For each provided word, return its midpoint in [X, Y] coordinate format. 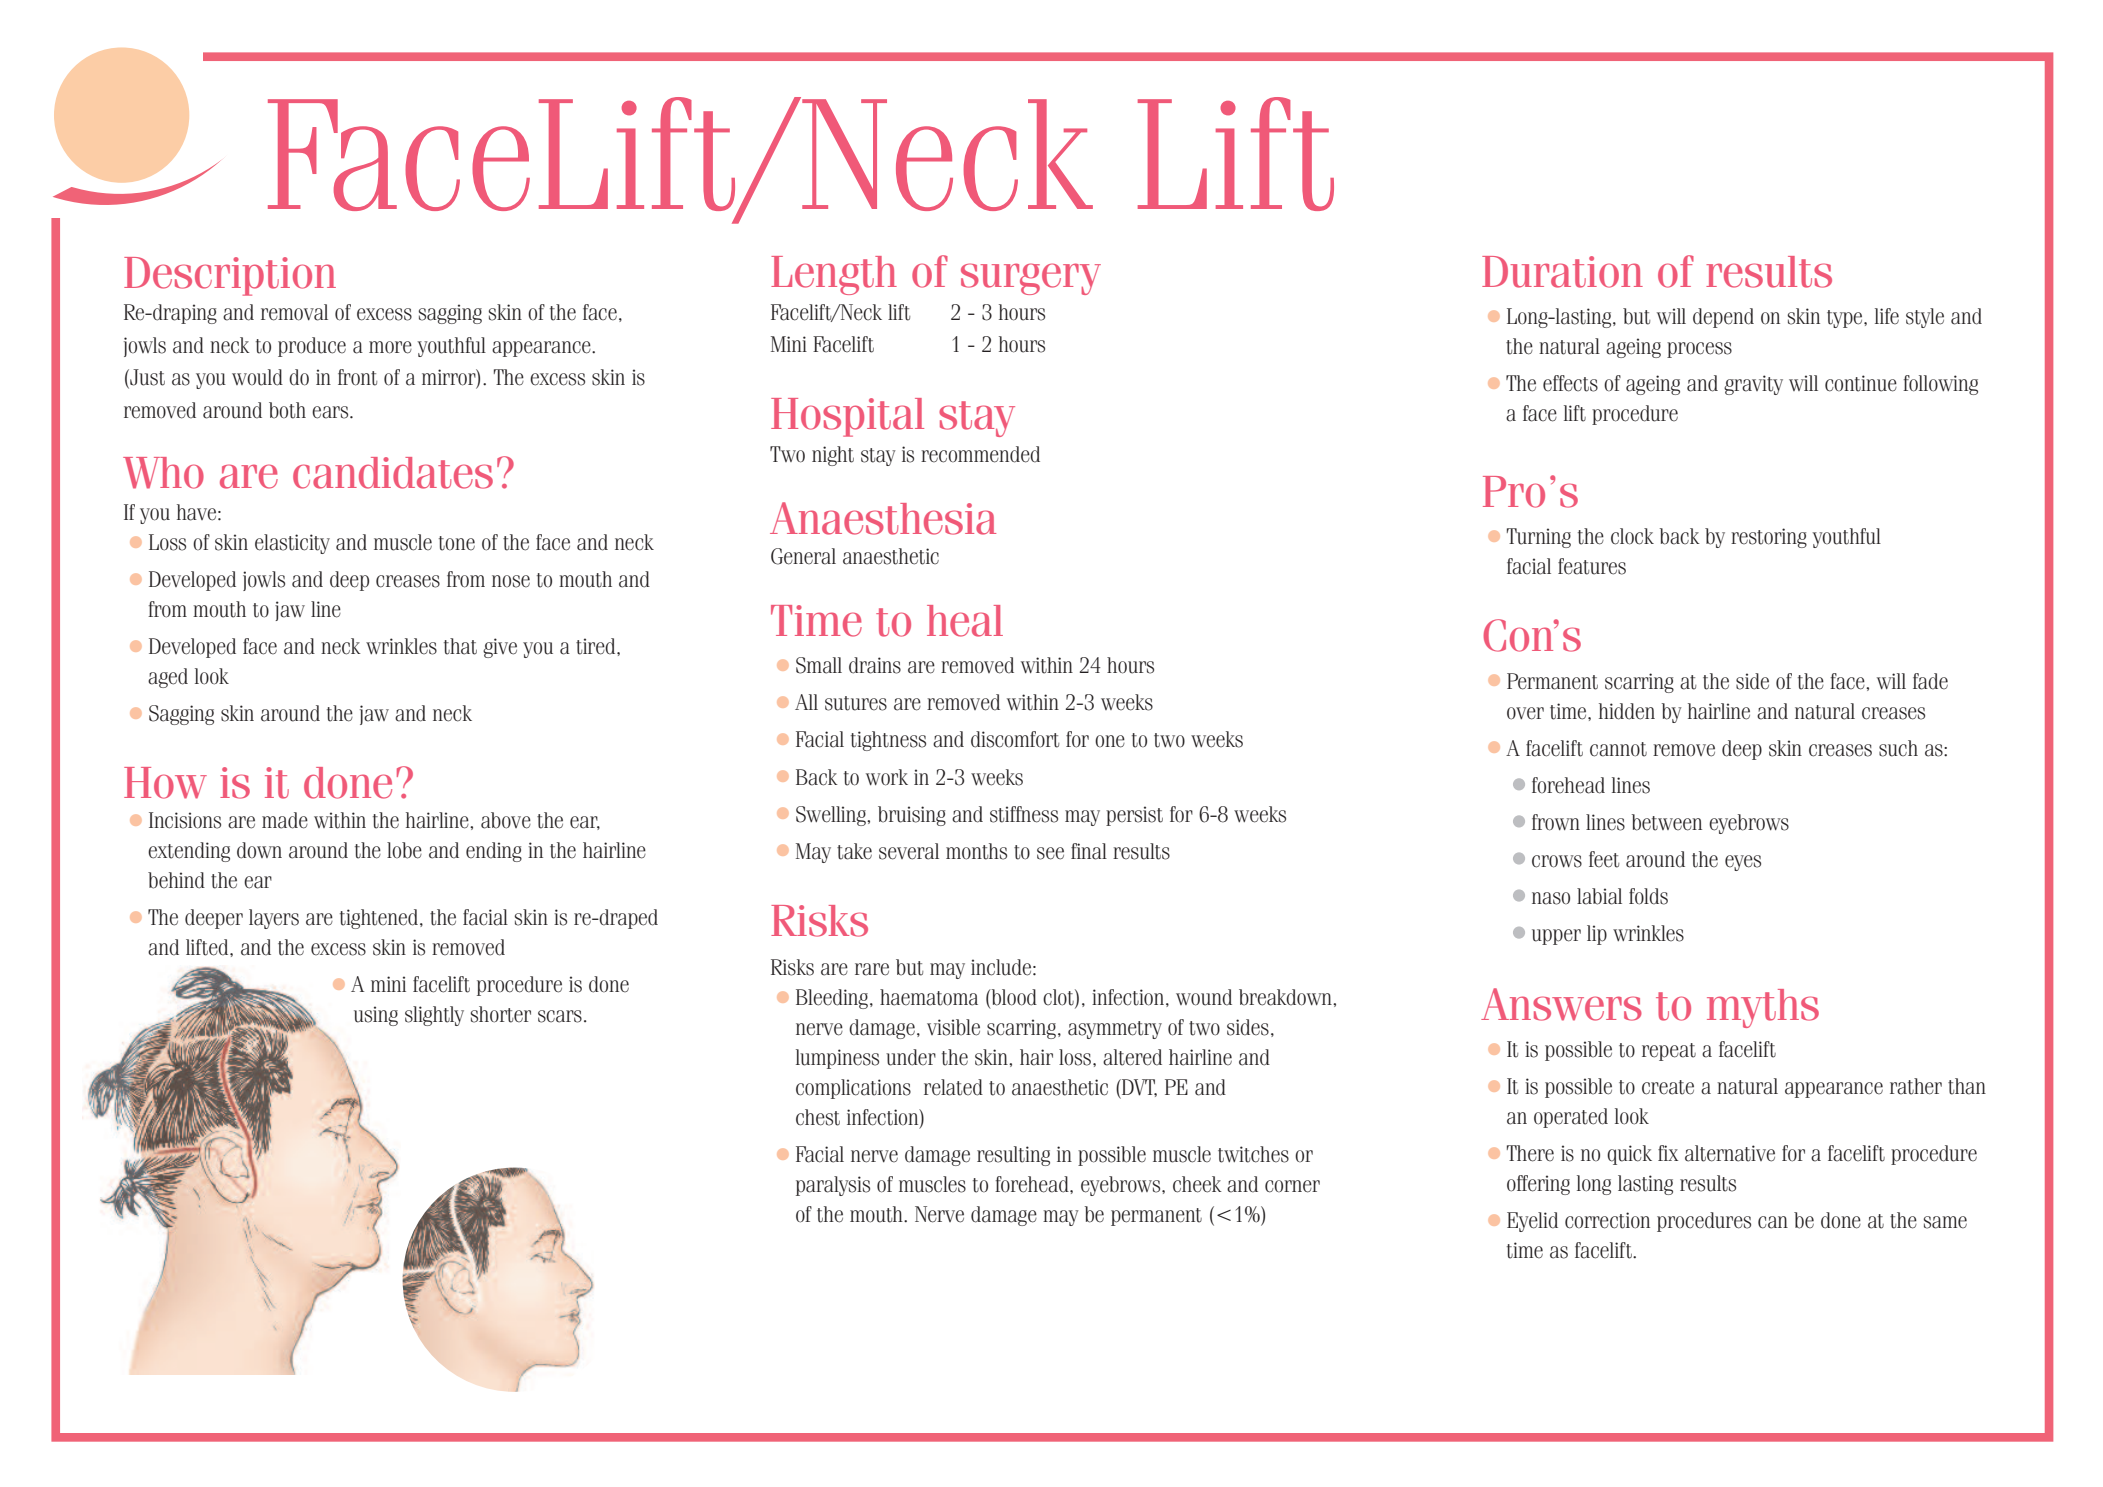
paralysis [833, 1186]
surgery [1031, 279]
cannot [1618, 749]
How [165, 783]
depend [1723, 318]
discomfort [1015, 739]
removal [294, 312]
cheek [1197, 1184]
